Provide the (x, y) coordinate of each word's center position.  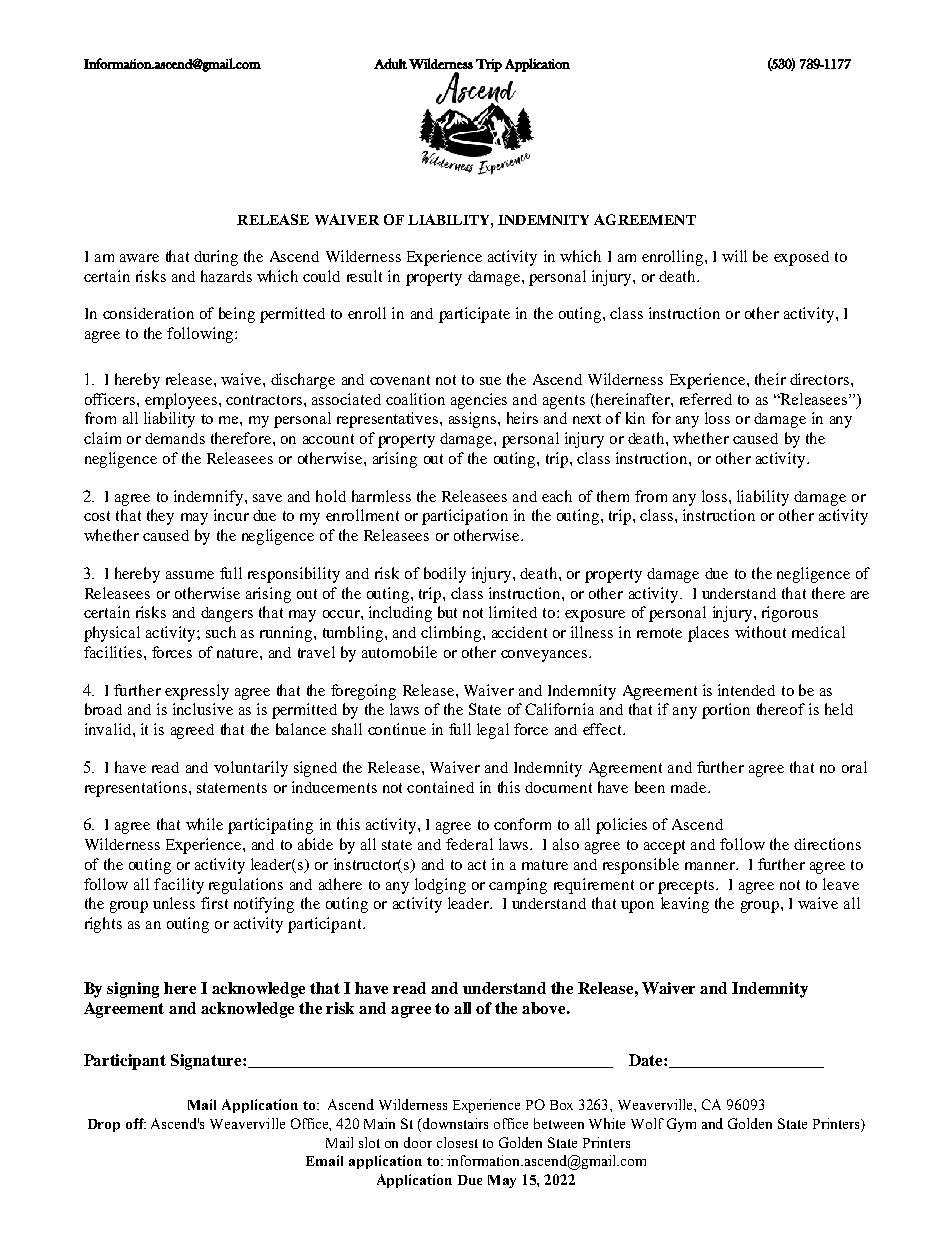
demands (175, 438)
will (734, 256)
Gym (681, 1125)
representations (136, 789)
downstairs (454, 1123)
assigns (474, 420)
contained (440, 787)
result (364, 276)
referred (706, 399)
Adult (390, 63)
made (690, 787)
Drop (104, 1125)
